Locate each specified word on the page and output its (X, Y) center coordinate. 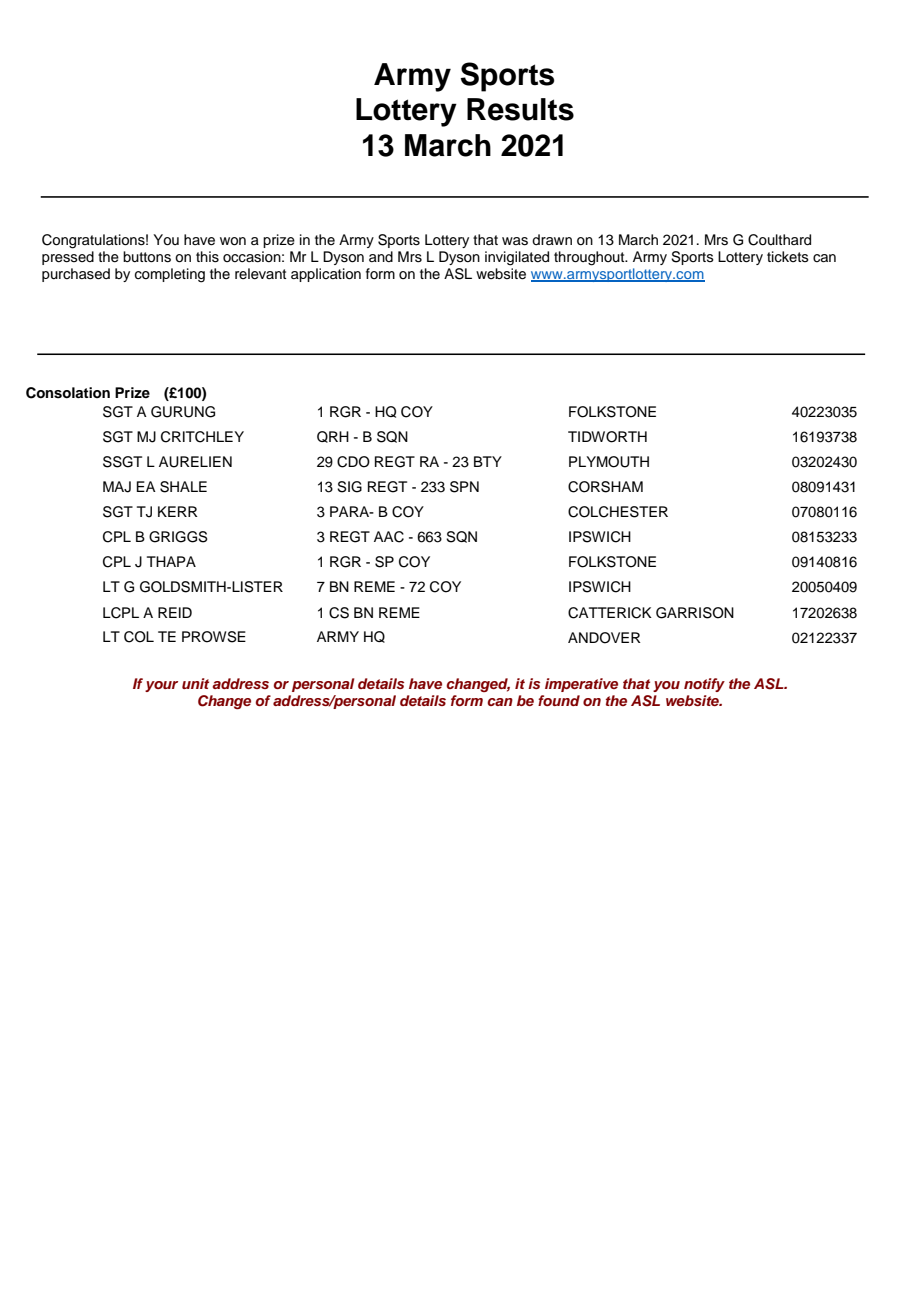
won (233, 241)
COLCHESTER (618, 512)
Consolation (68, 393)
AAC (389, 537)
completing (170, 275)
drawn (552, 239)
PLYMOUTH (609, 462)
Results (520, 109)
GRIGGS (178, 537)
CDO (353, 462)
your (161, 686)
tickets (788, 257)
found (559, 700)
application (326, 275)
